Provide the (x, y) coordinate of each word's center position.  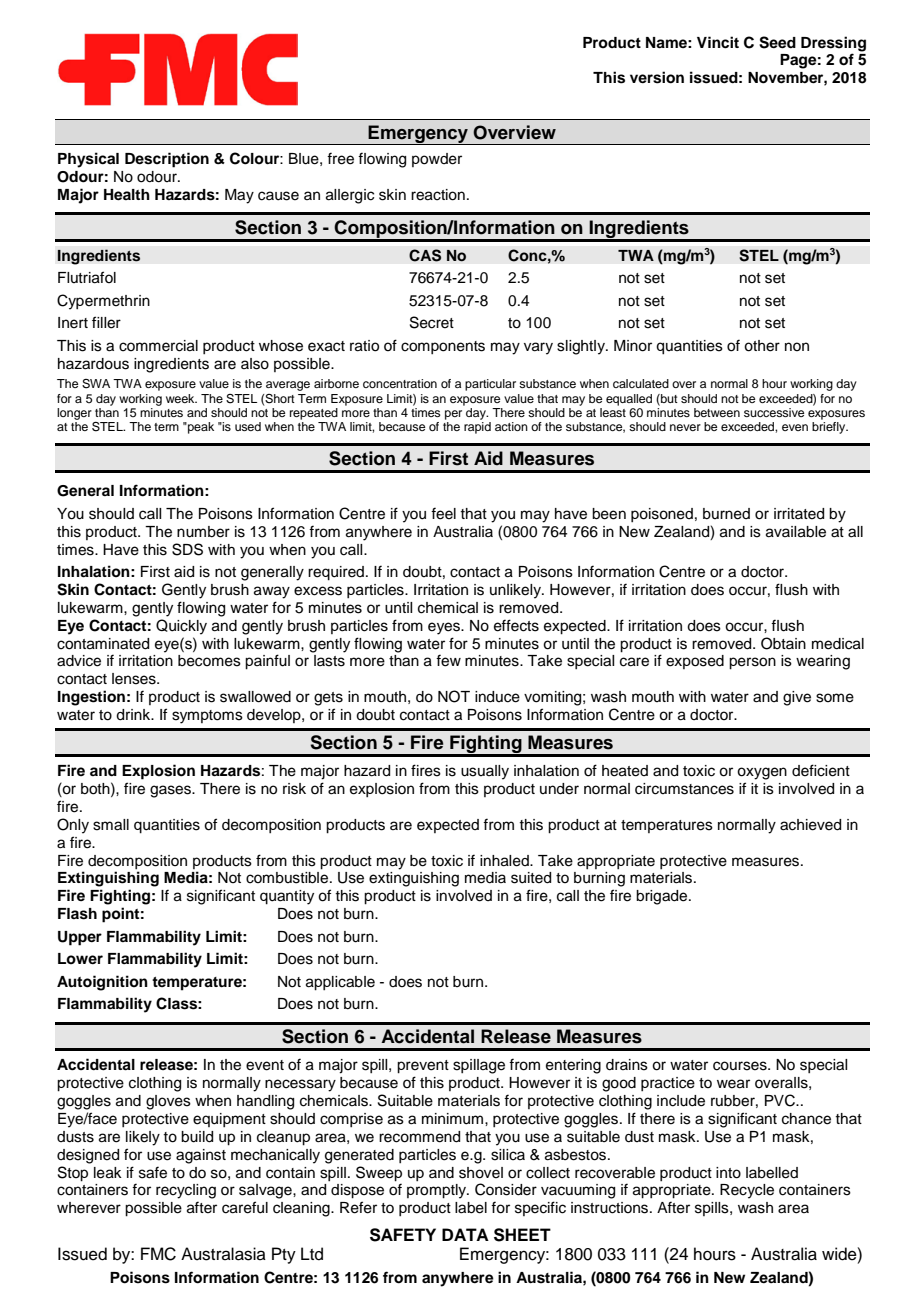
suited (531, 878)
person (752, 663)
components (443, 347)
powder (437, 160)
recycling (186, 1191)
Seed (777, 42)
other (762, 346)
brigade (663, 897)
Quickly (181, 627)
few (448, 660)
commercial (158, 346)
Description (167, 160)
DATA (465, 1234)
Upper (80, 938)
